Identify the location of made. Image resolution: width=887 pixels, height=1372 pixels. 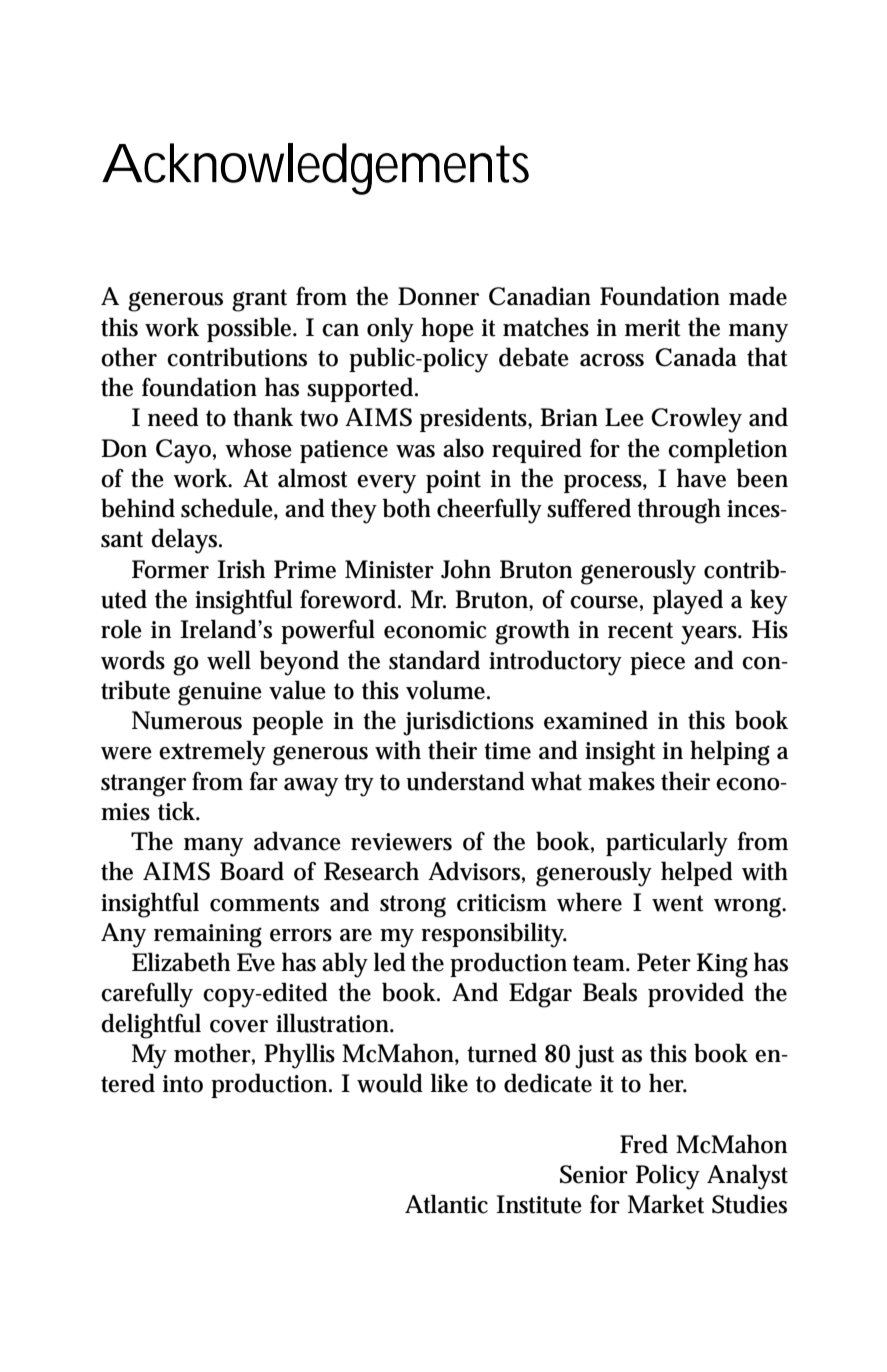
(758, 296).
